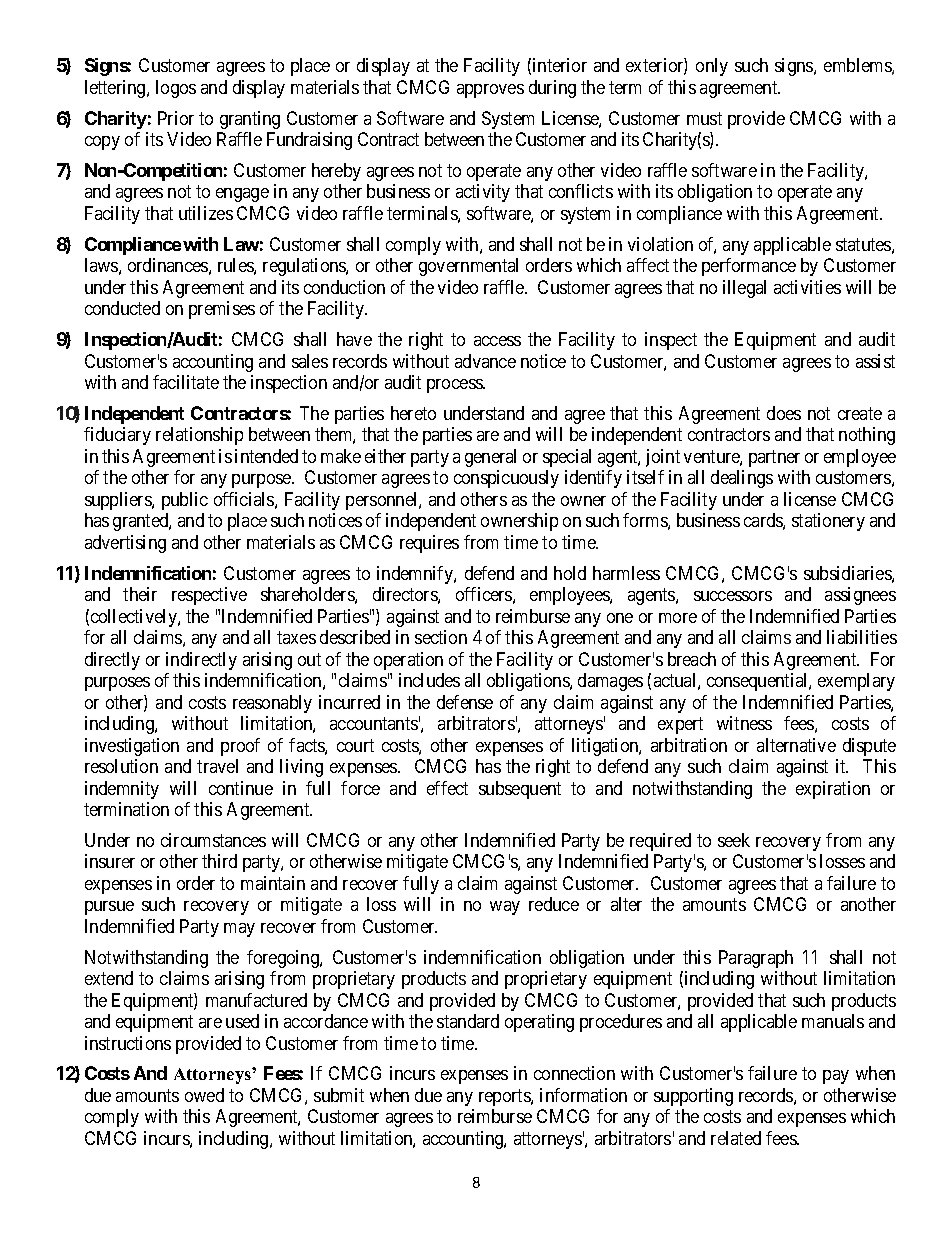 The image size is (952, 1233). What do you see at coordinates (505, 1097) in the image?
I see `reports` at bounding box center [505, 1097].
